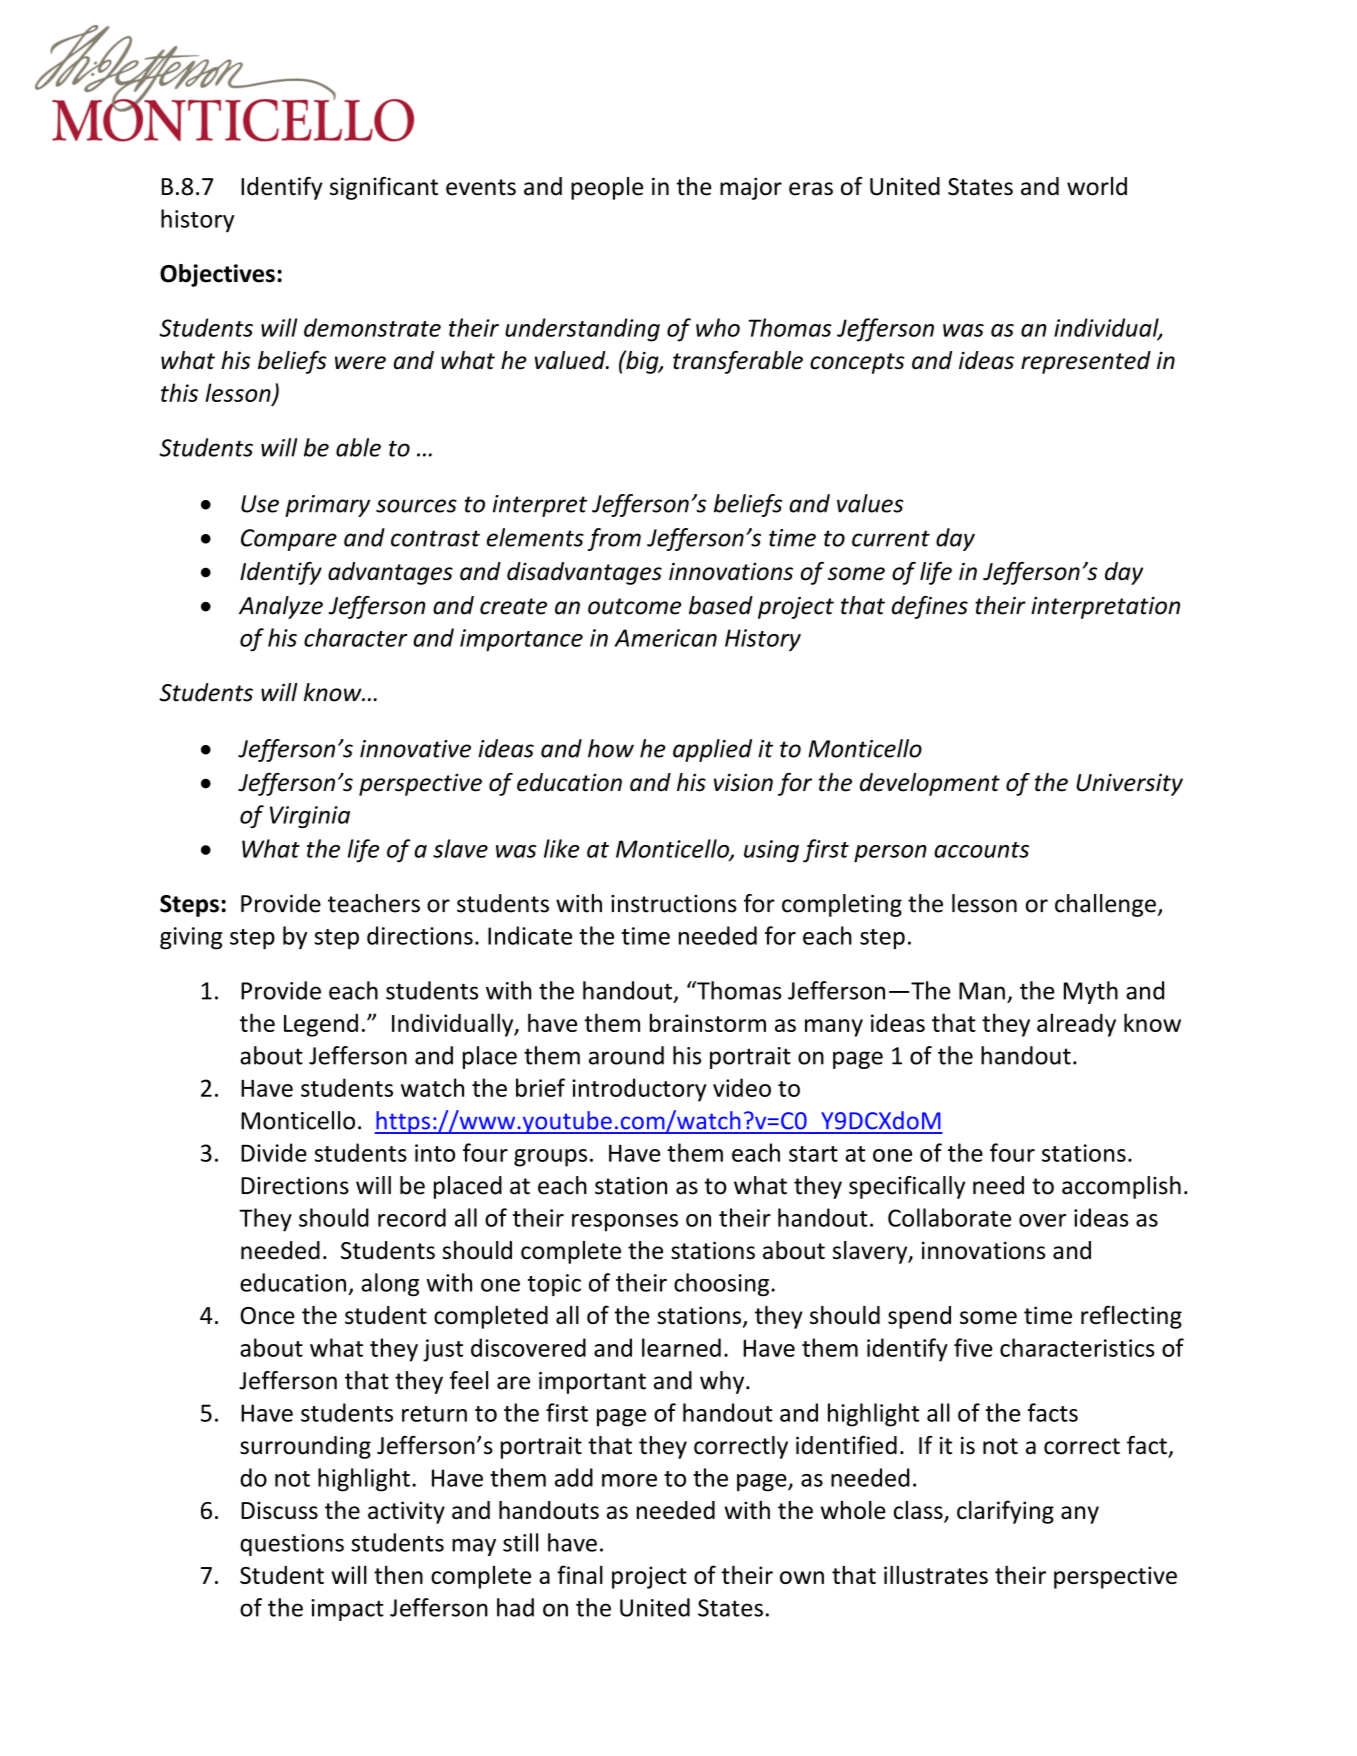  Describe the element at coordinates (1005, 1512) in the image. I see `clarifying` at that location.
